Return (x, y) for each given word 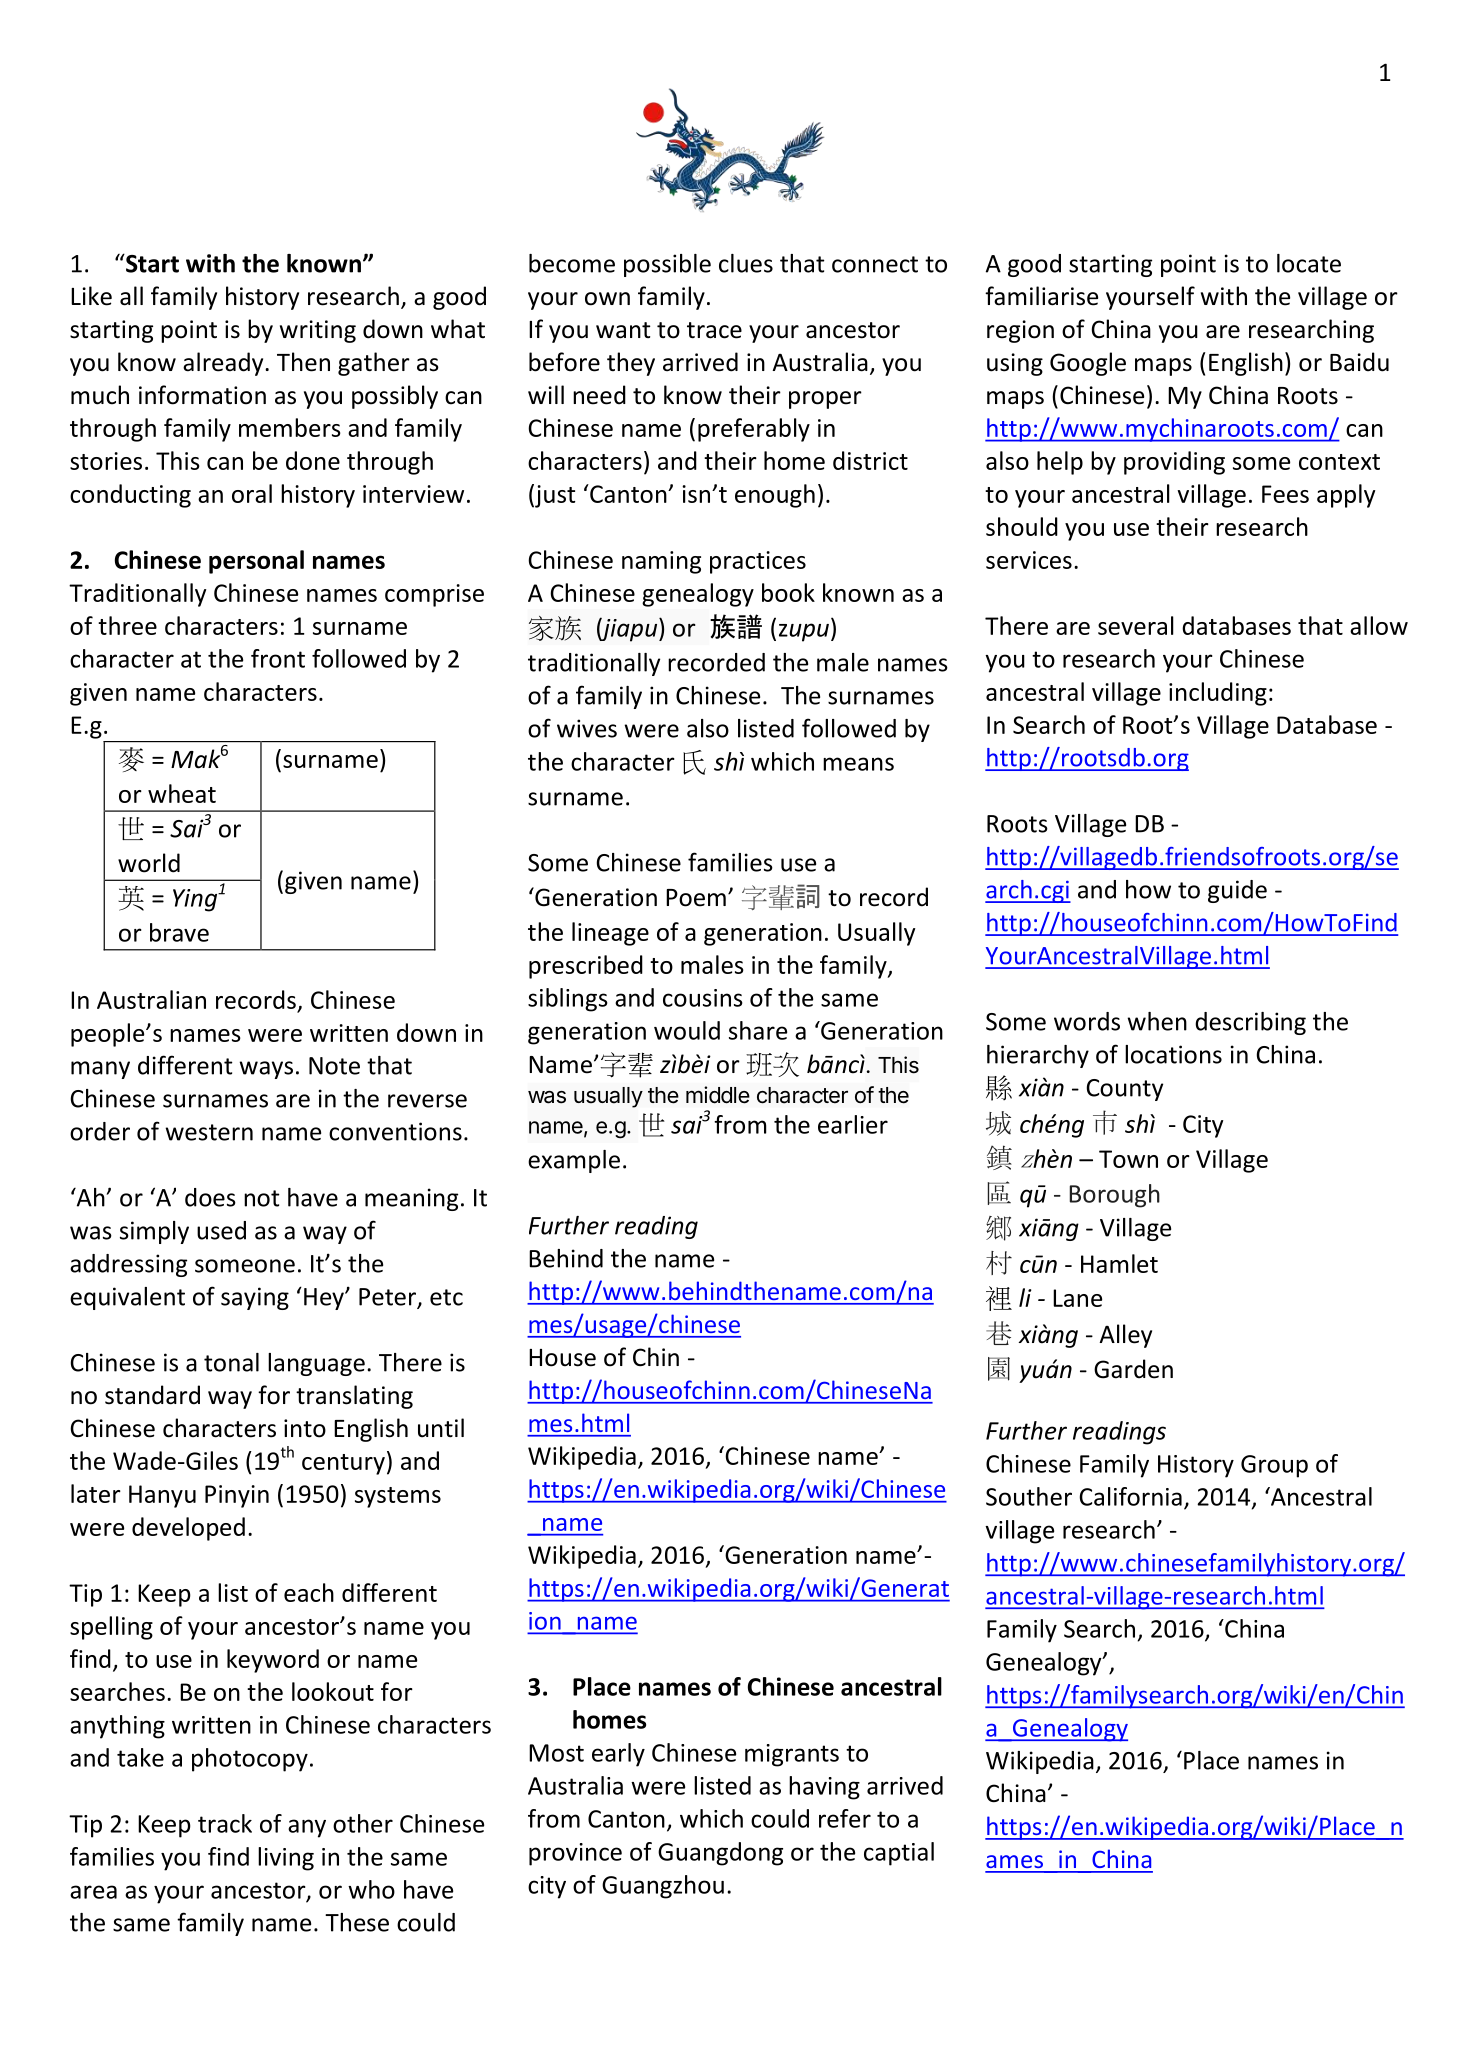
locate (1309, 263)
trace (714, 330)
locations (1173, 1054)
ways (266, 1070)
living (286, 1859)
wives (587, 728)
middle (718, 1095)
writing (318, 331)
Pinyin (237, 1496)
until (441, 1428)
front (278, 658)
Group (1274, 1466)
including (1218, 694)
